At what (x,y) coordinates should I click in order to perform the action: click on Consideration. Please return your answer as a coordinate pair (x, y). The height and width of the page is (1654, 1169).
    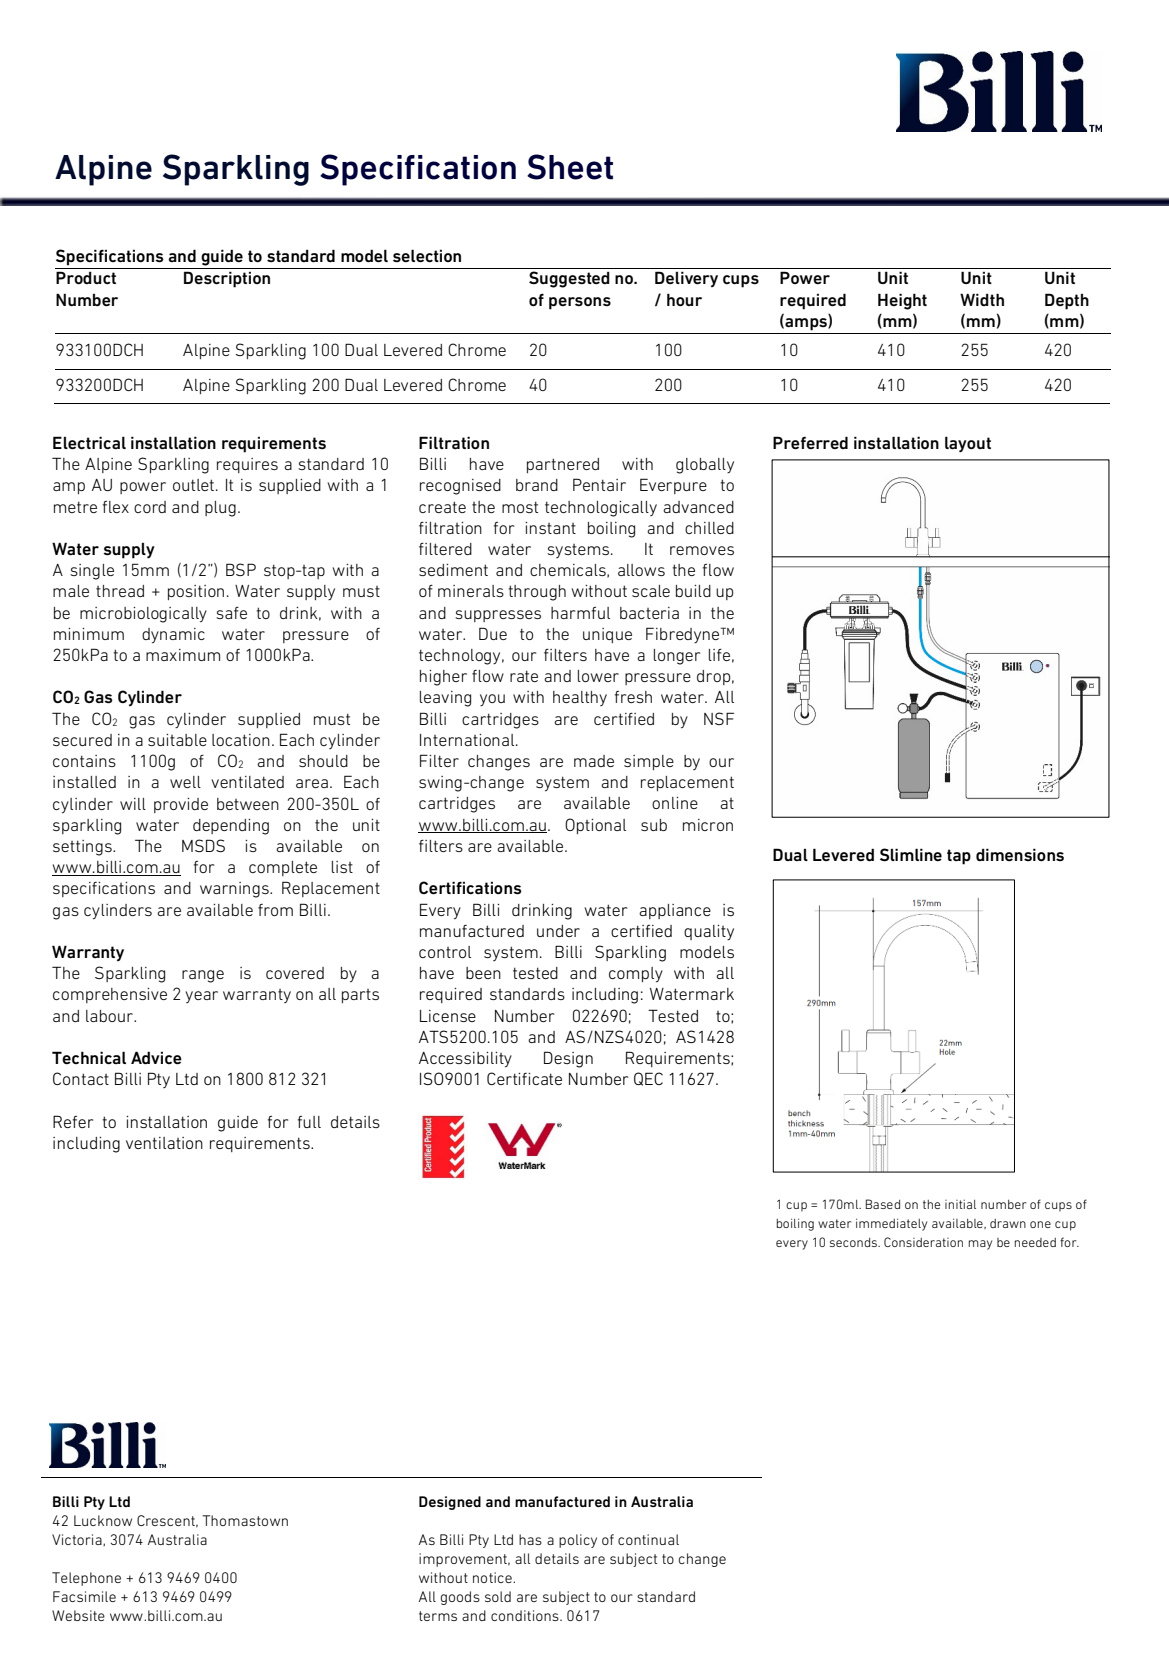
    Looking at the image, I should click on (923, 1242).
